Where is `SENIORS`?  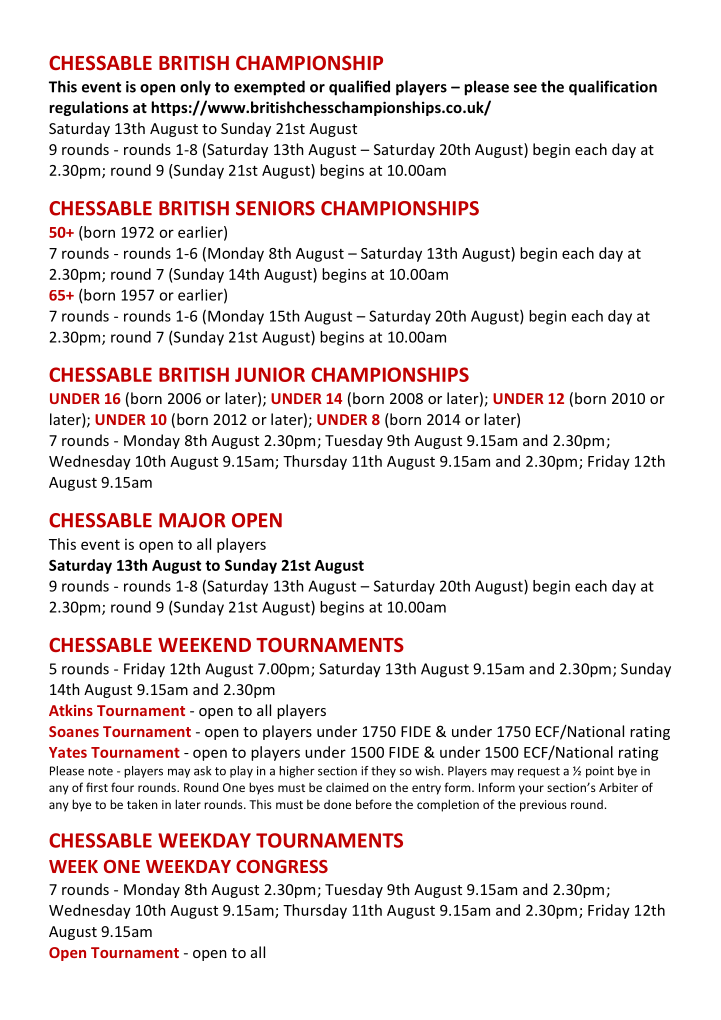
SENIORS is located at coordinates (275, 208).
